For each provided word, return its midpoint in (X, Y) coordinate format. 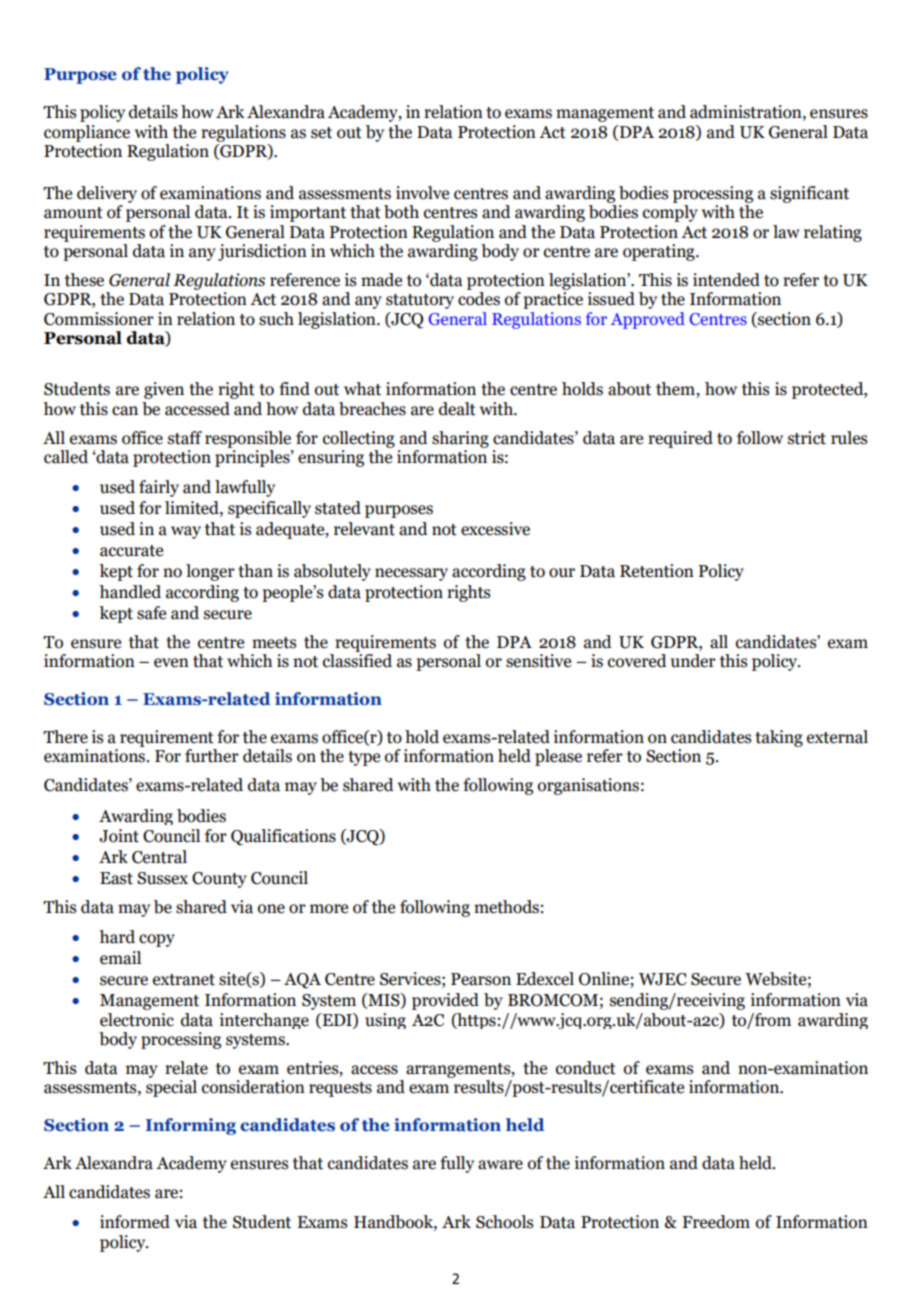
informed (135, 1222)
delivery (107, 194)
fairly (159, 488)
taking (779, 738)
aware (500, 1165)
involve (422, 193)
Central (159, 857)
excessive (495, 529)
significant (809, 194)
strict (807, 438)
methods (506, 907)
